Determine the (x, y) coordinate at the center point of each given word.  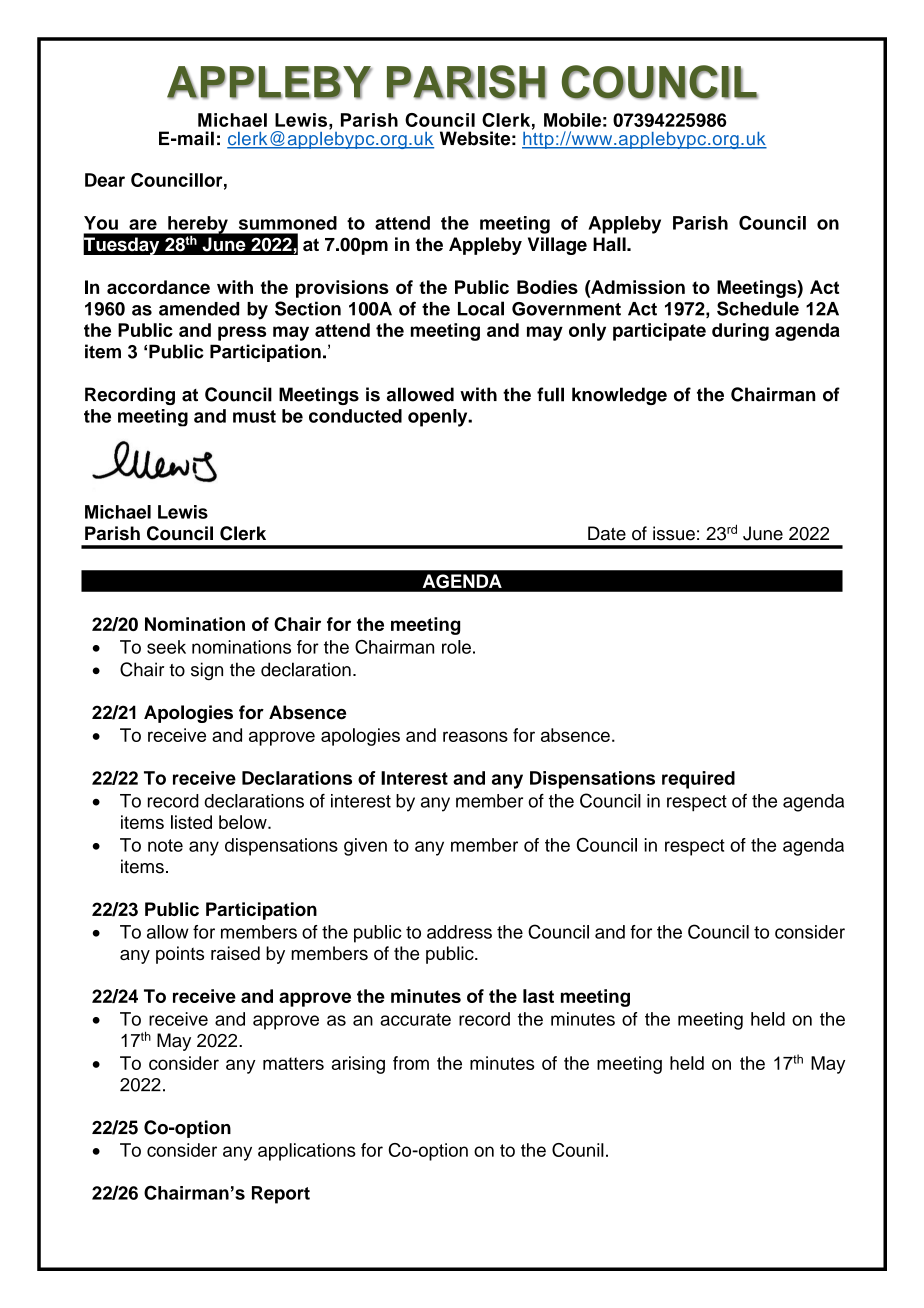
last (538, 996)
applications (307, 1152)
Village (557, 246)
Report (281, 1195)
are (143, 224)
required (698, 780)
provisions (342, 289)
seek (166, 647)
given (365, 847)
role (456, 647)
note (165, 845)
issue (674, 533)
